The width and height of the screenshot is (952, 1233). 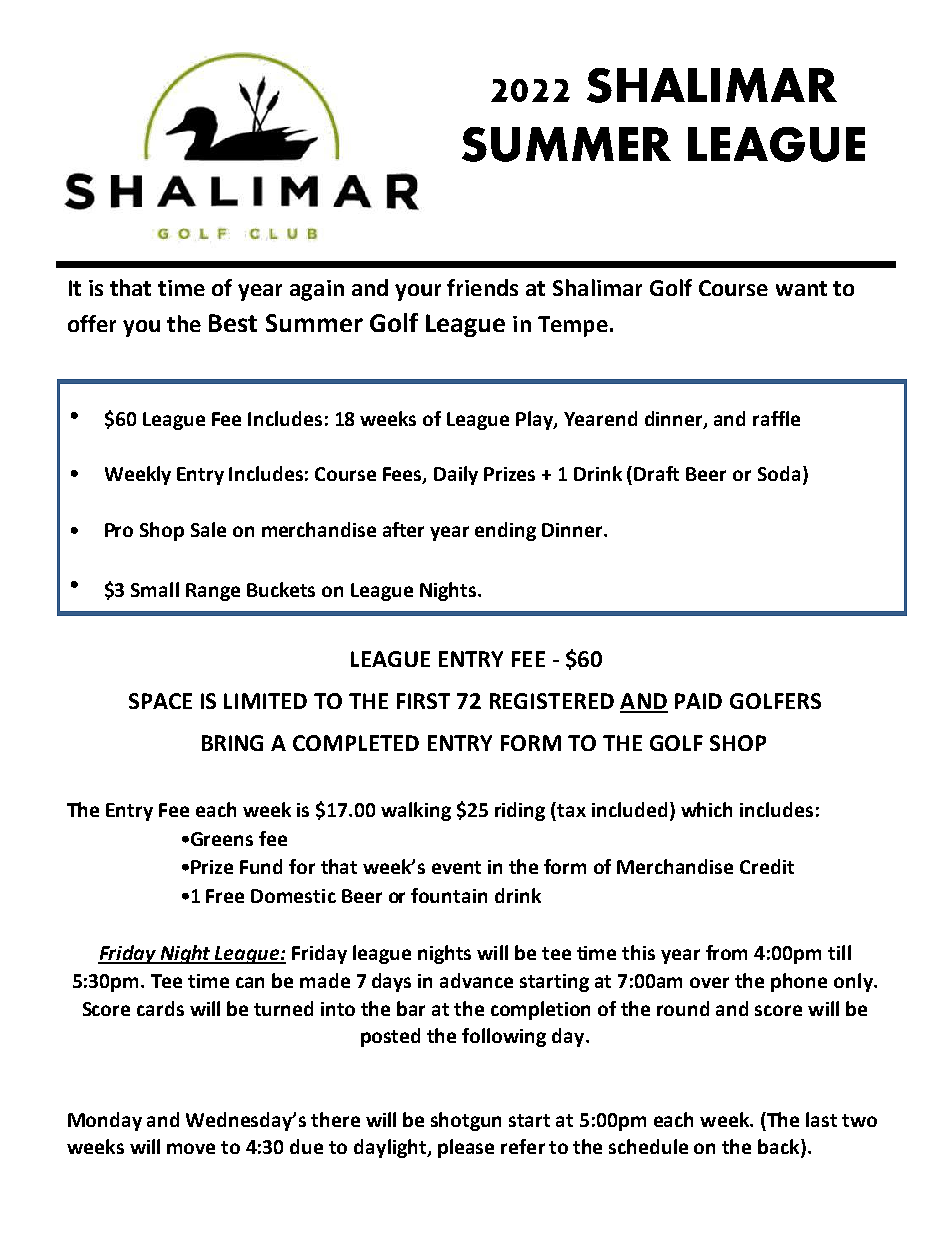 What do you see at coordinates (801, 288) in the screenshot?
I see `want` at bounding box center [801, 288].
